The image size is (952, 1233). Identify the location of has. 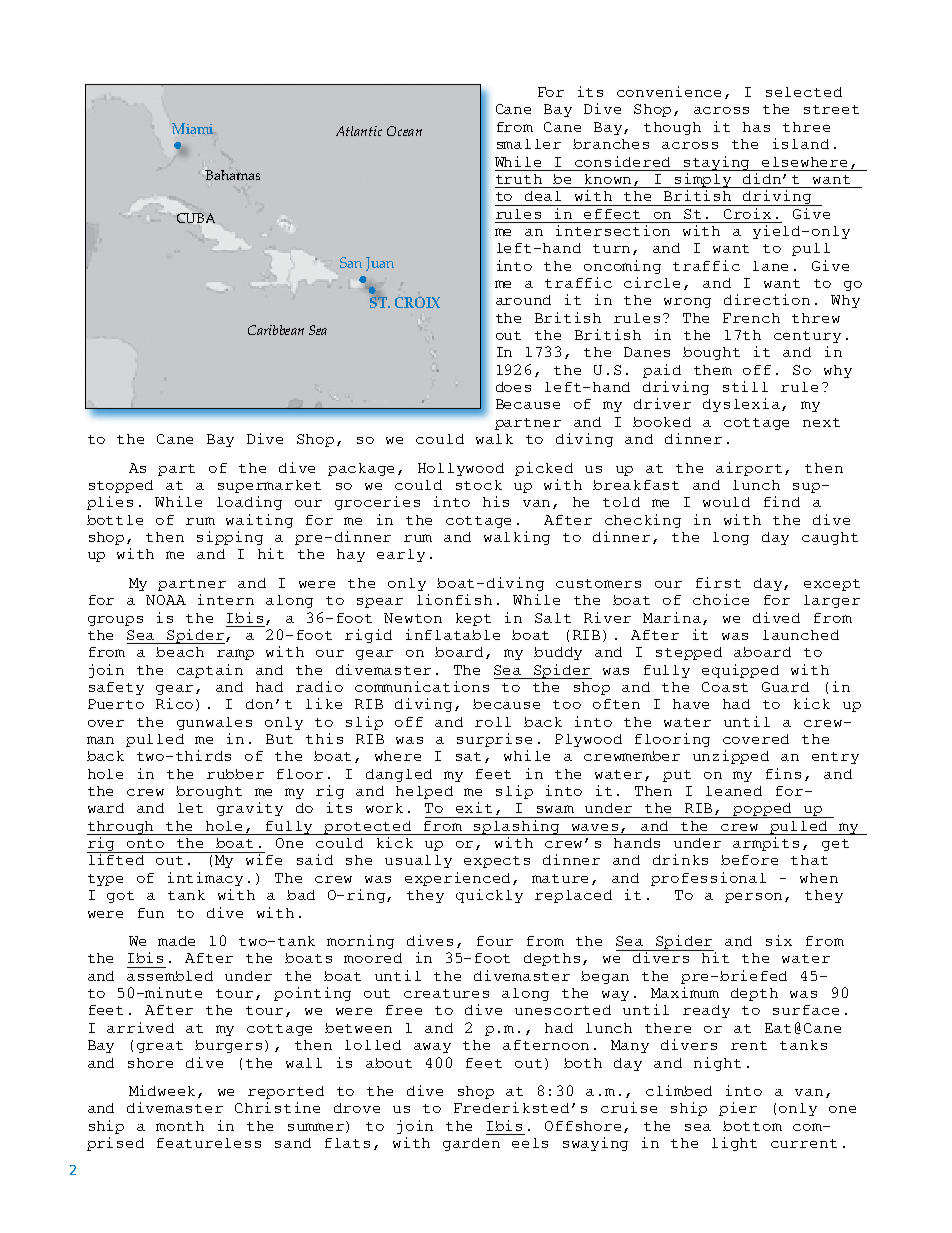
(756, 127).
